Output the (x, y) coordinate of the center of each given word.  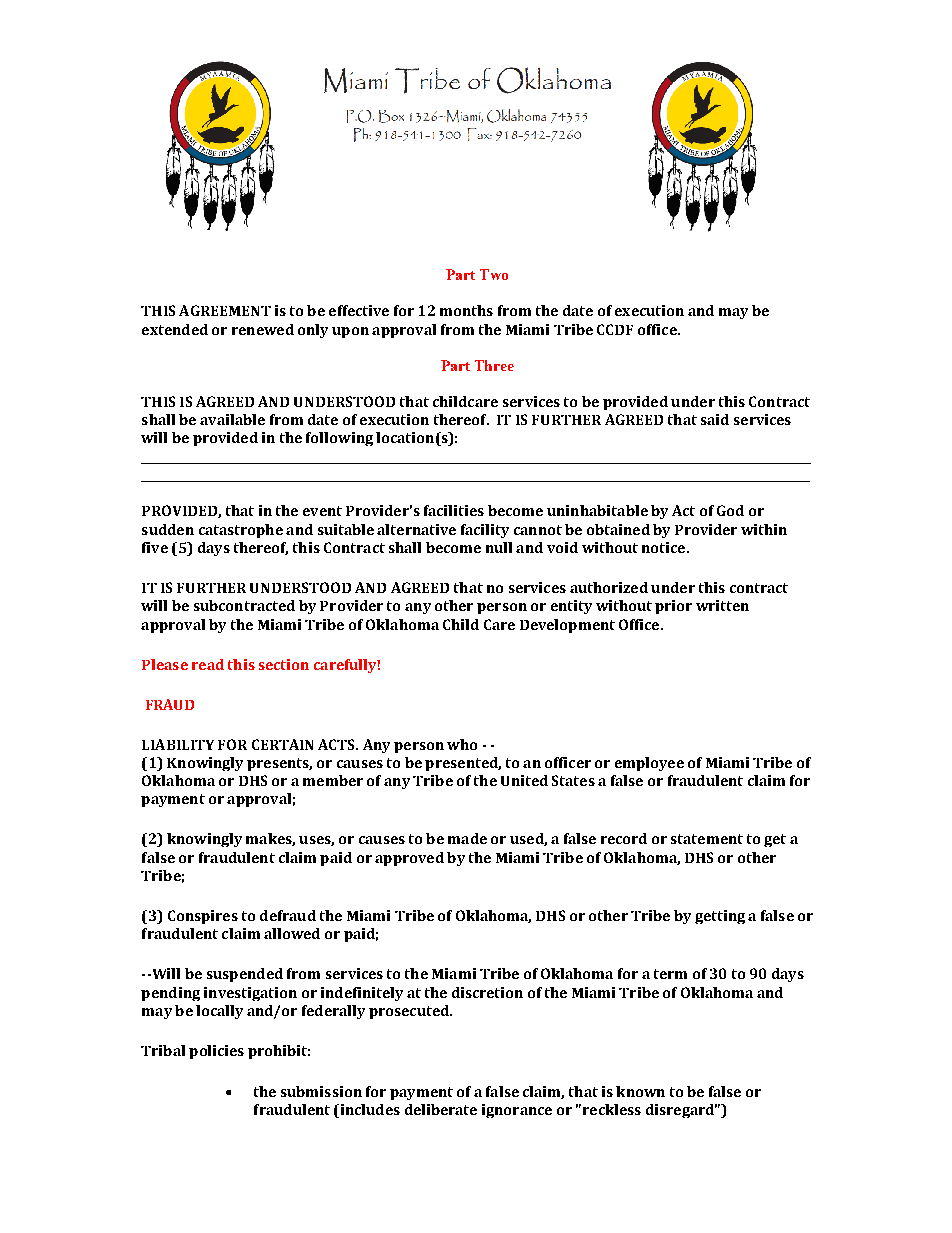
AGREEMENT (225, 310)
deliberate (441, 1109)
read (208, 664)
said (715, 419)
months (466, 310)
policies (216, 1052)
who (462, 744)
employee (649, 764)
